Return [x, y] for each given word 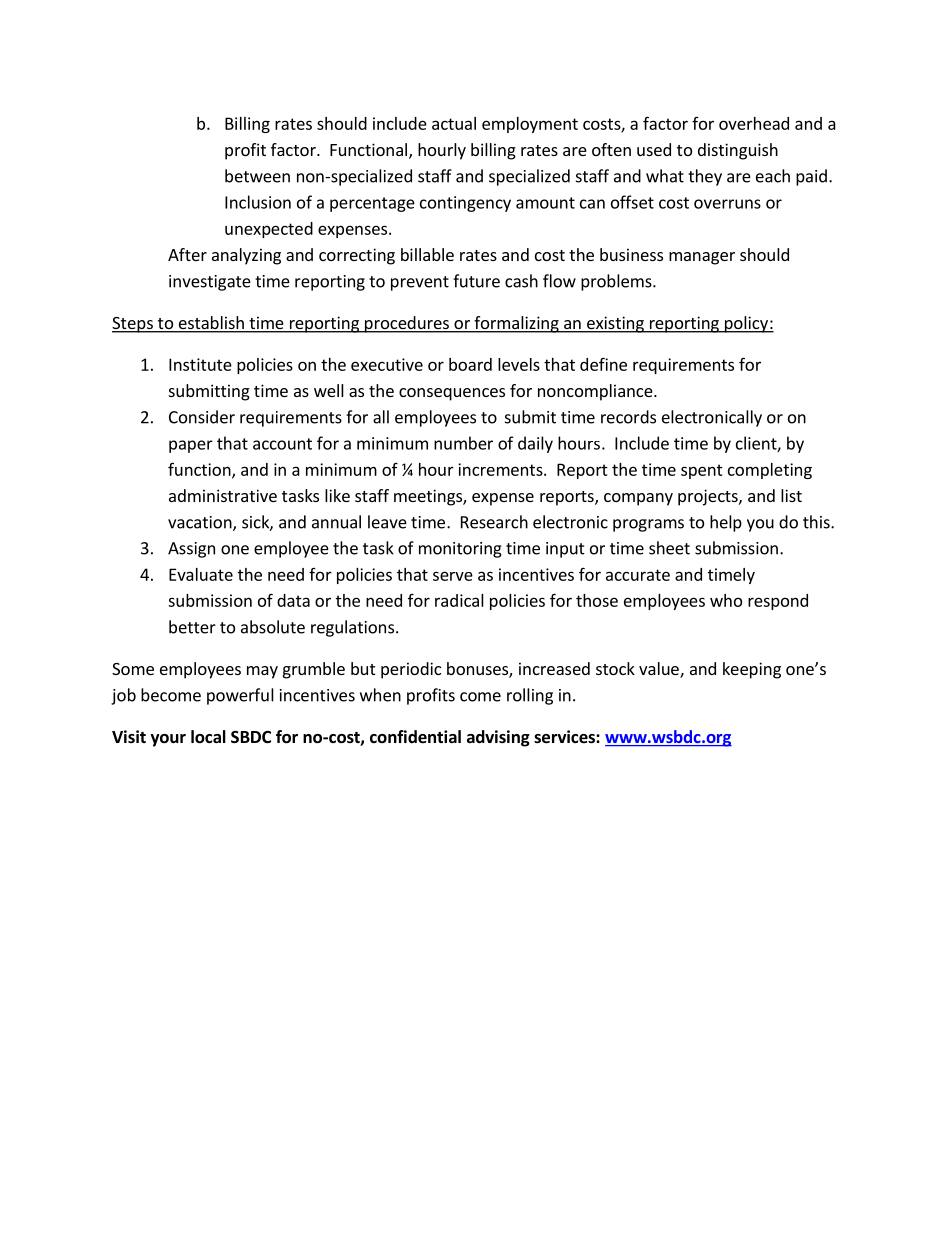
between [257, 176]
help [726, 523]
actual [454, 123]
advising [498, 738]
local [208, 737]
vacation [201, 523]
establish [211, 324]
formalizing [516, 324]
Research [494, 522]
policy [746, 324]
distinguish [738, 151]
